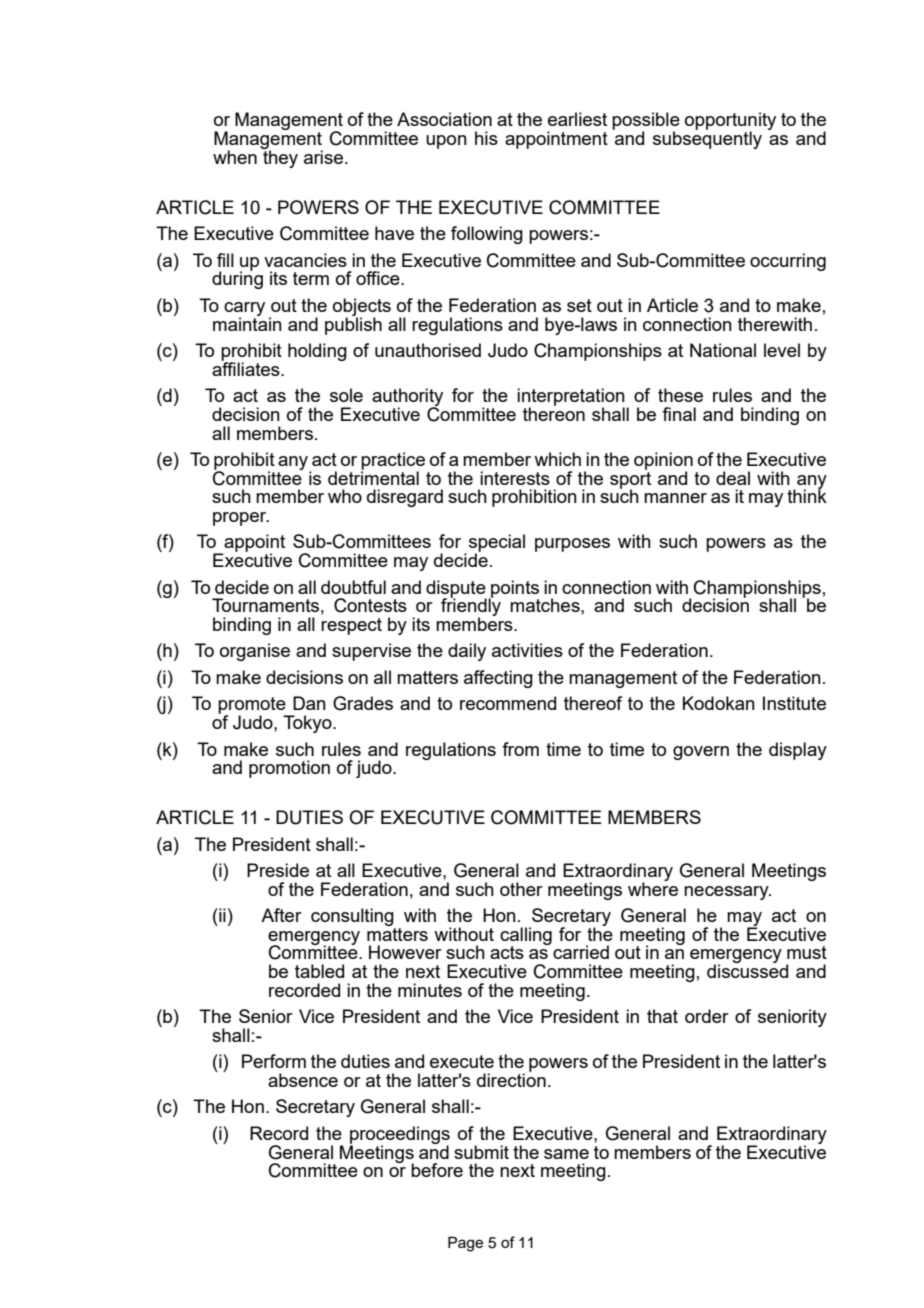 Image resolution: width=924 pixels, height=1308 pixels. Describe the element at coordinates (566, 1154) in the page. I see `same` at that location.
